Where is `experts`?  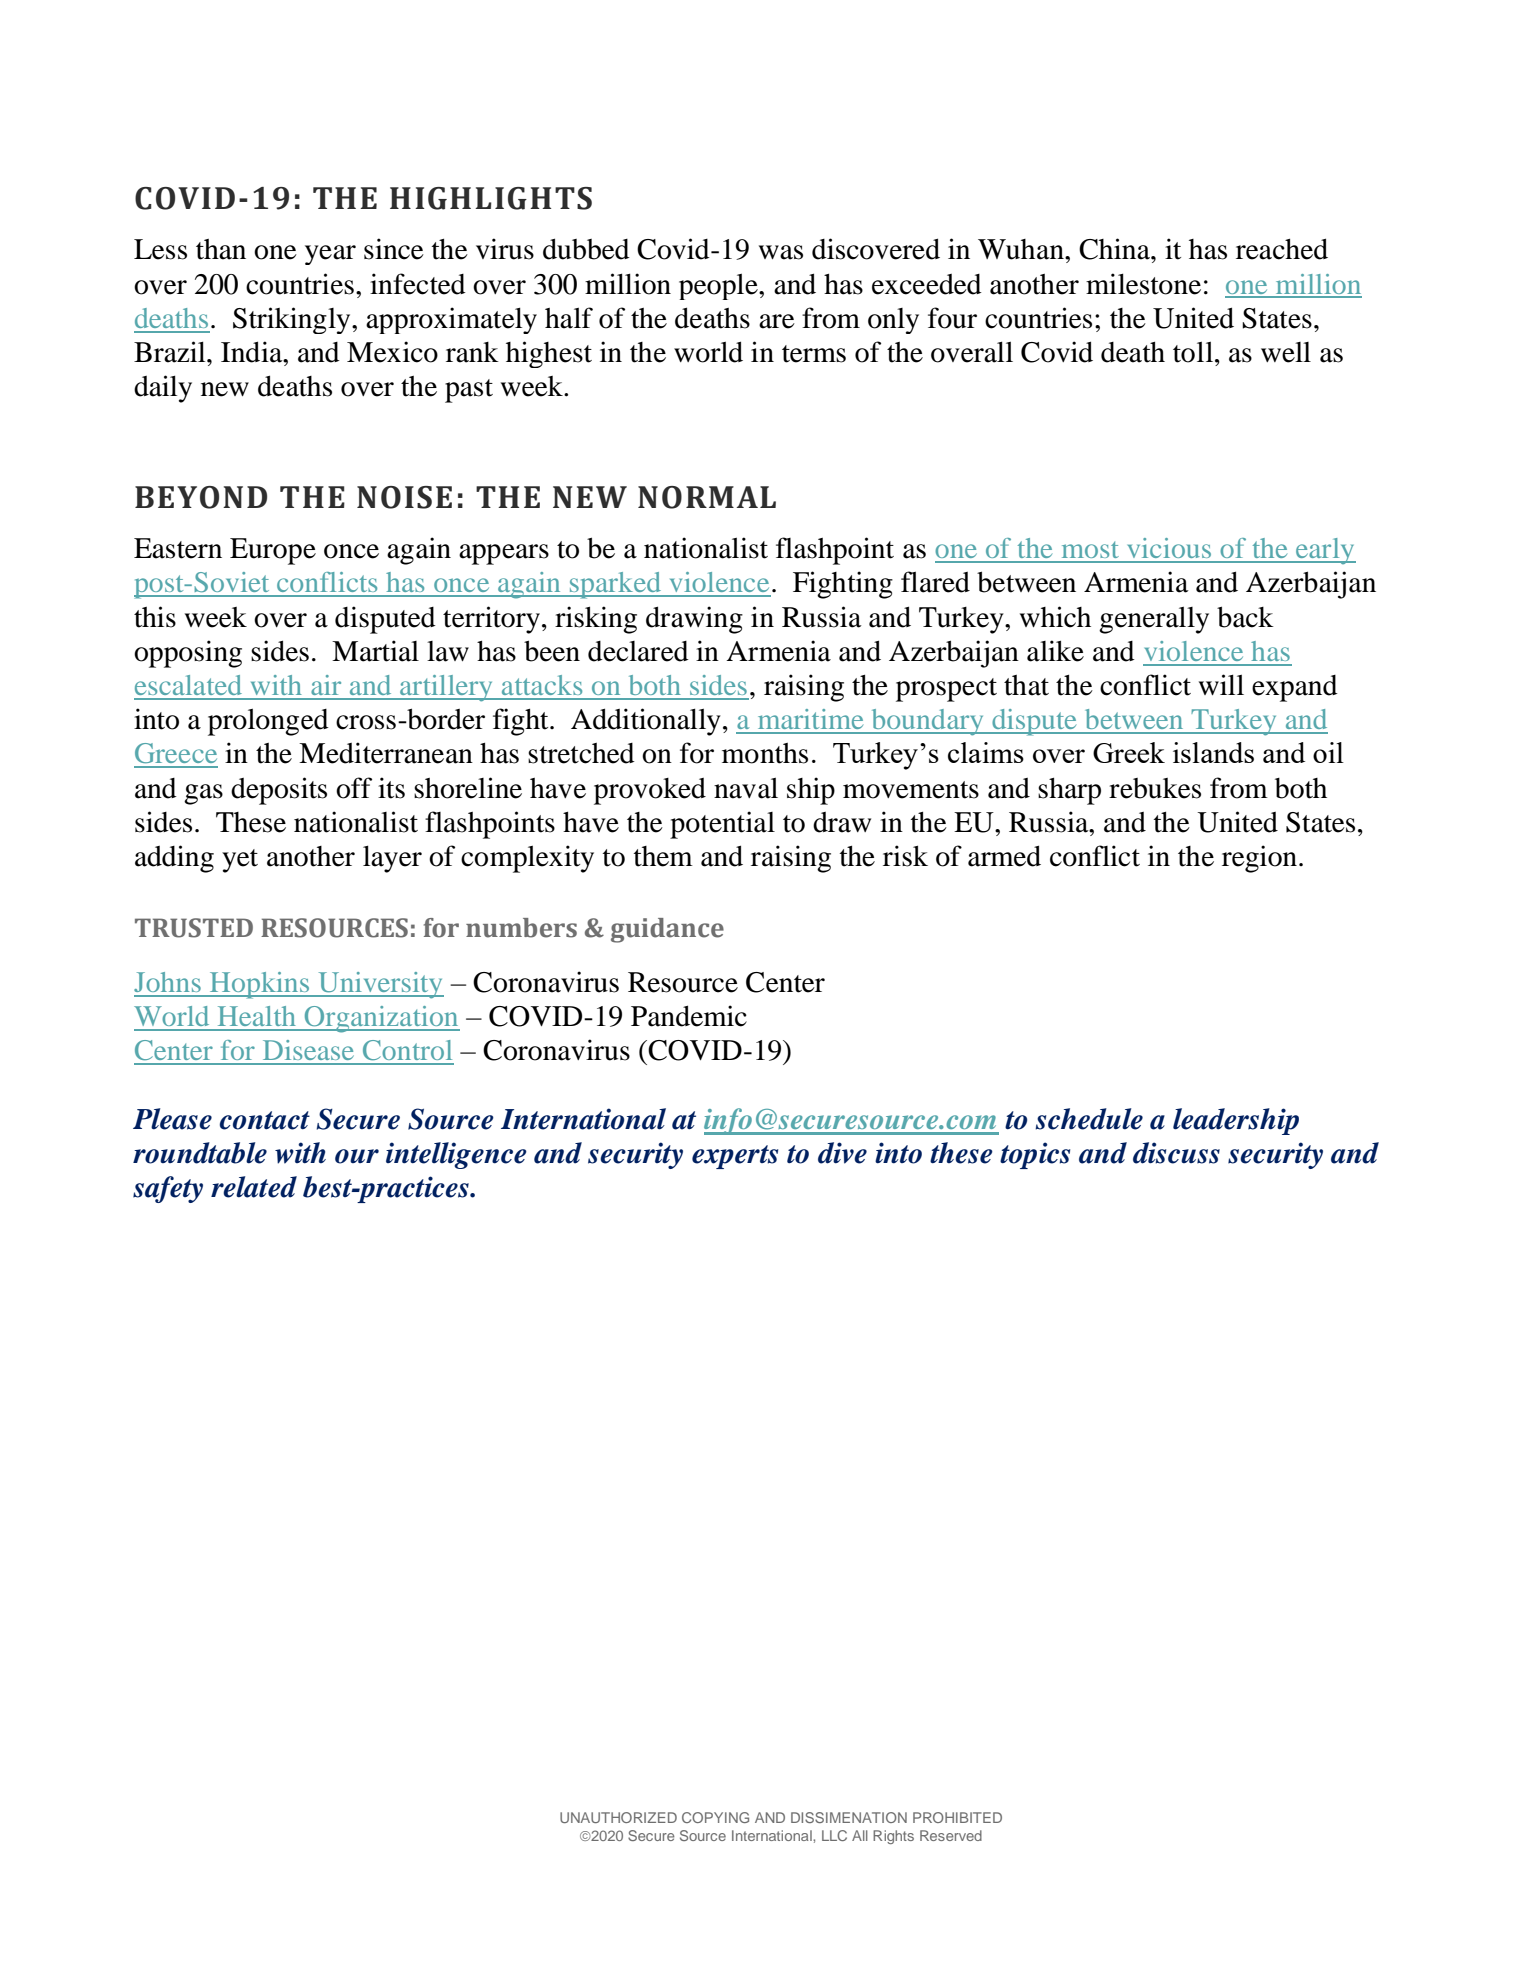 experts is located at coordinates (735, 1157).
